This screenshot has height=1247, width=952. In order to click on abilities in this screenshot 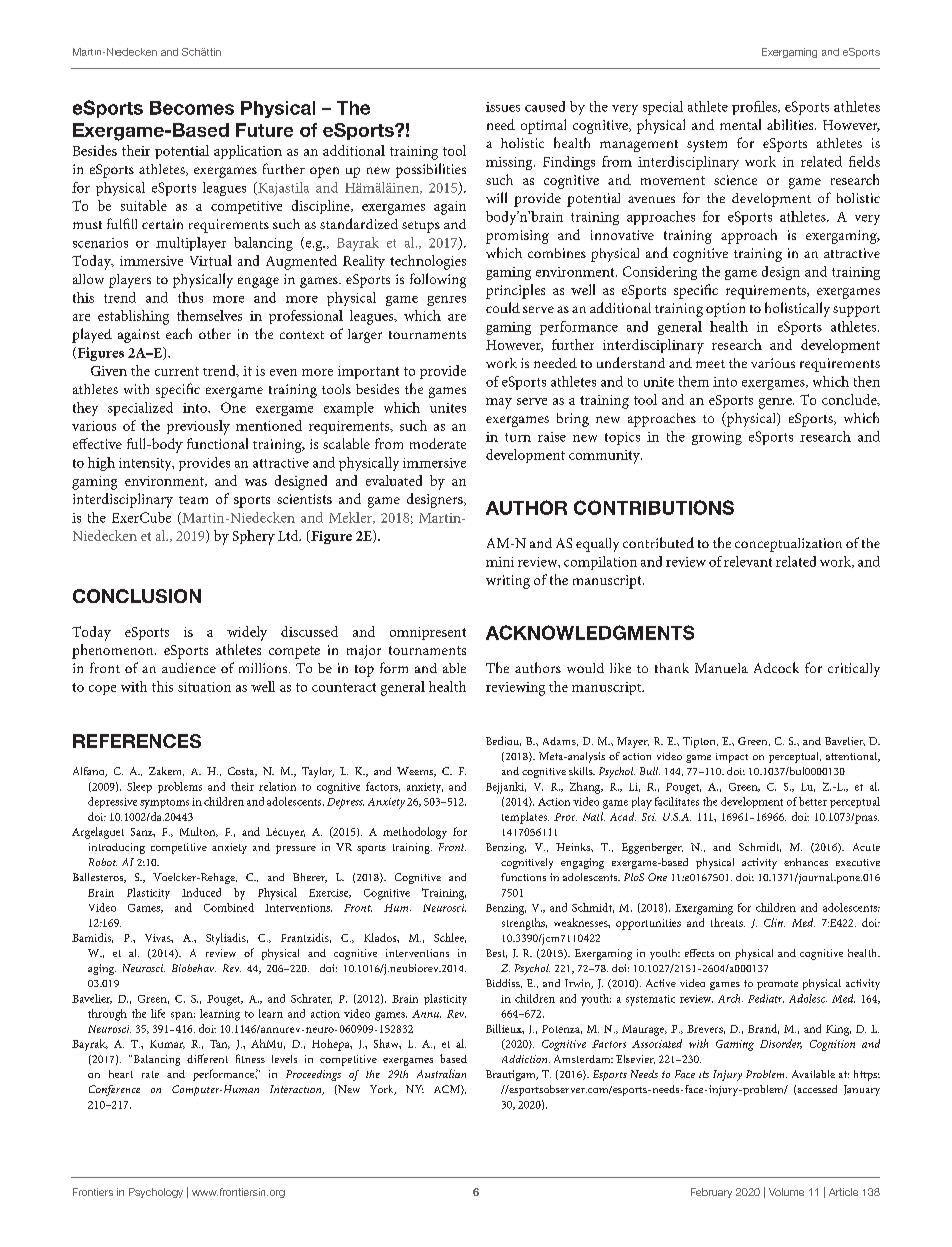, I will do `click(791, 124)`.
